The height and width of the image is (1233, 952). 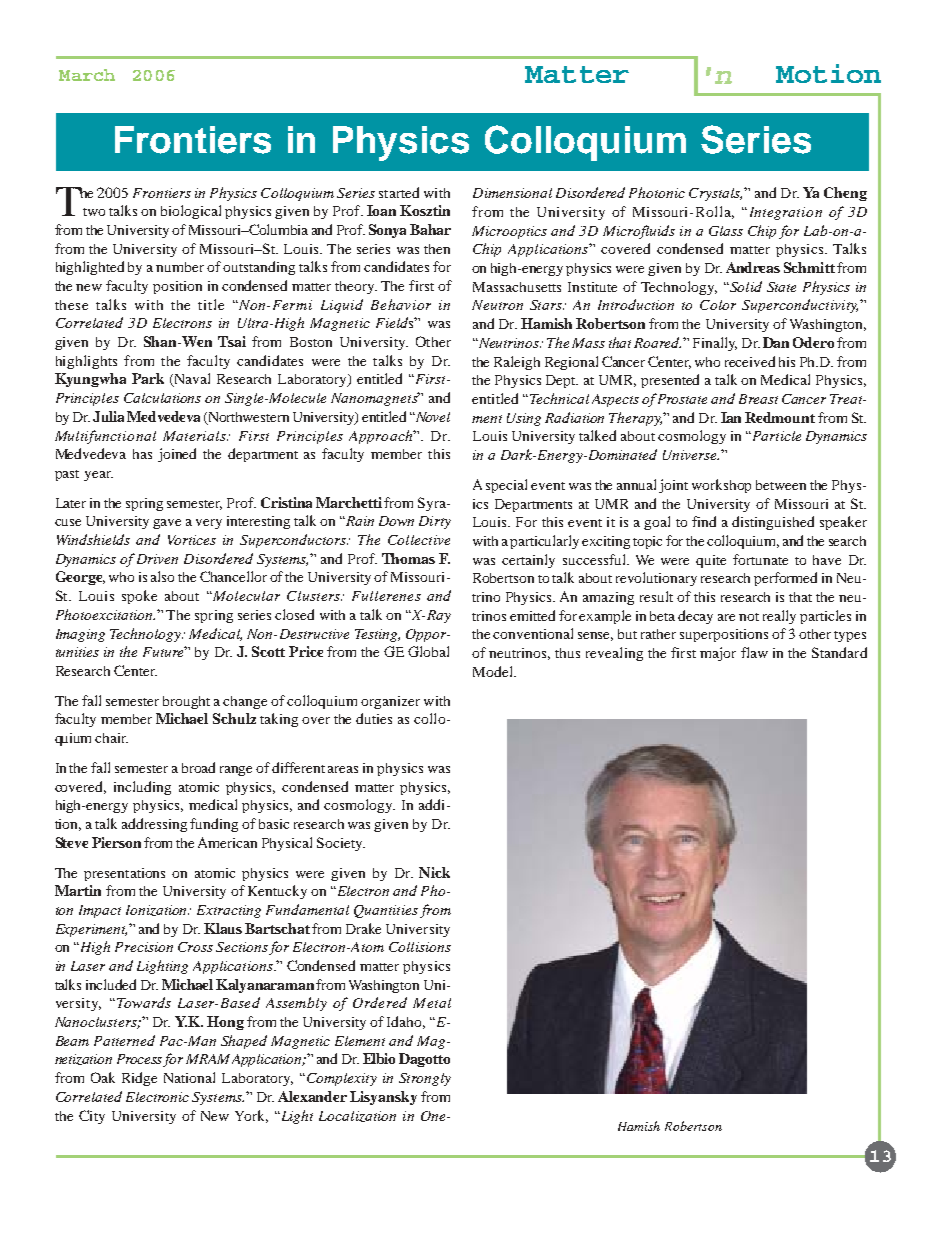 I want to click on biological, so click(x=191, y=212).
